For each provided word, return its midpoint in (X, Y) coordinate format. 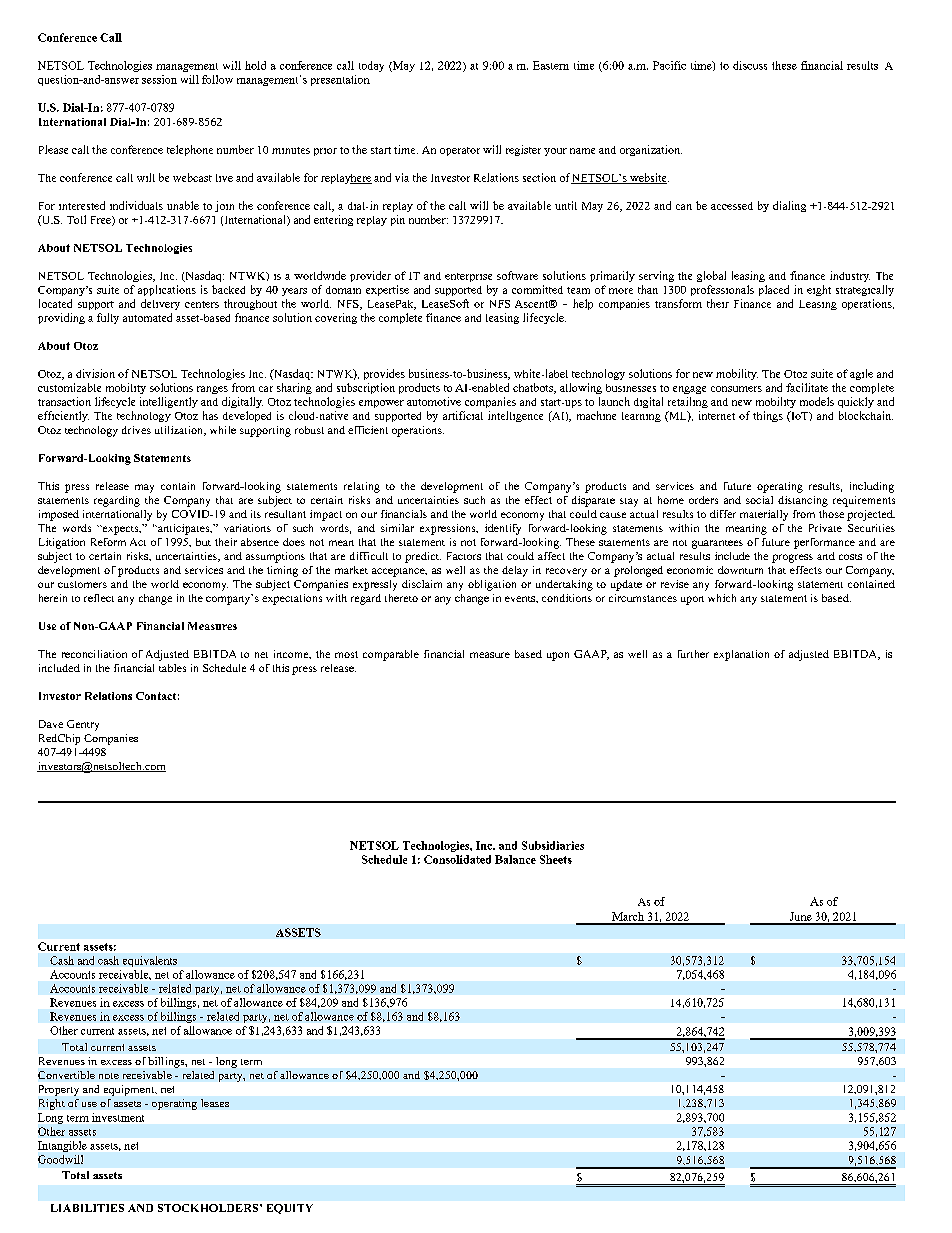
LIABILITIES (87, 1208)
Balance (515, 859)
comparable (391, 655)
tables (172, 668)
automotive (434, 401)
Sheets (556, 859)
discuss (750, 65)
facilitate (807, 387)
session (159, 79)
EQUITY (290, 1209)
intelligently (169, 402)
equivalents (150, 961)
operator (460, 151)
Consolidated (457, 859)
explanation (741, 655)
